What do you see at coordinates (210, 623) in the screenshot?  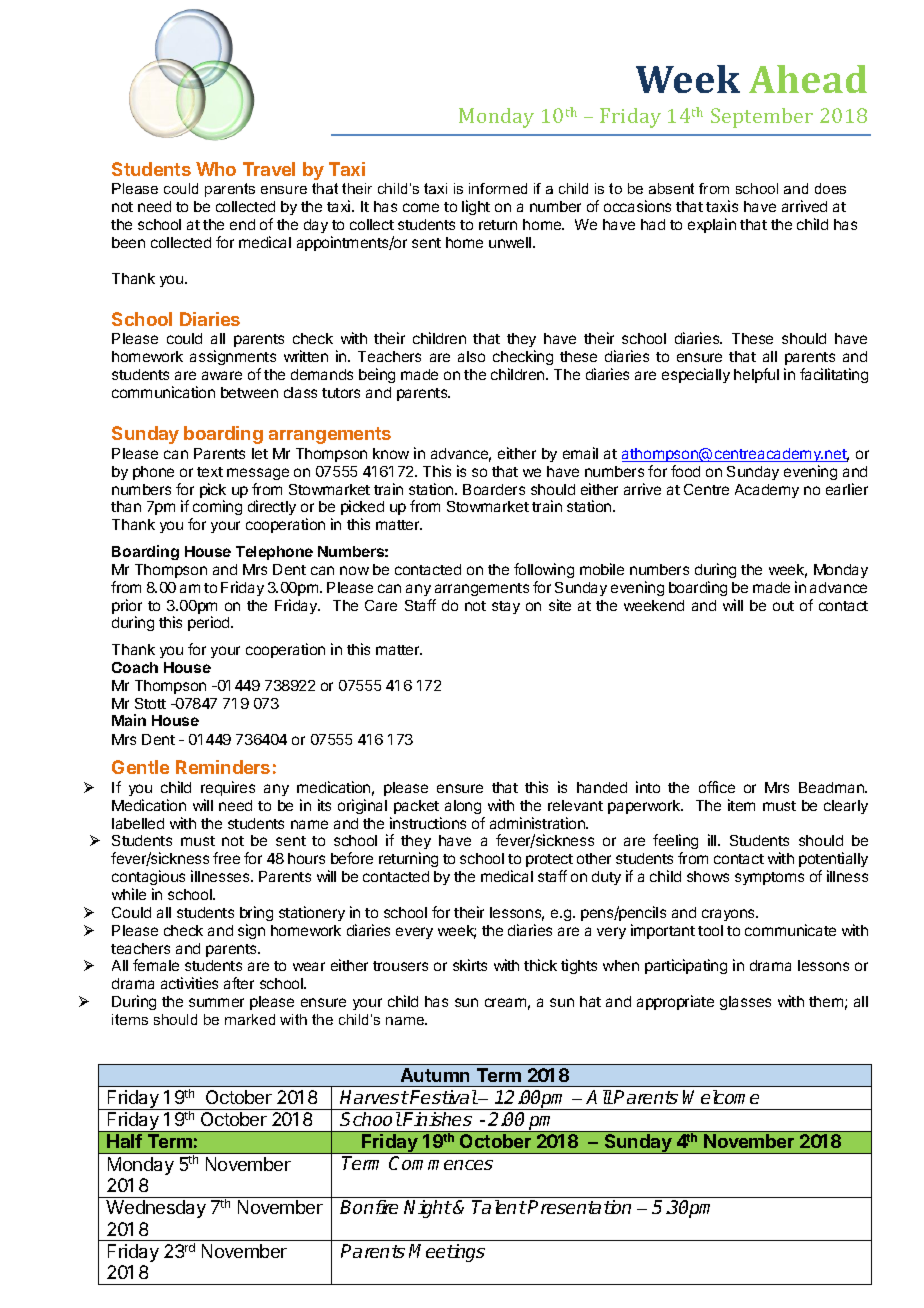 I see `period` at bounding box center [210, 623].
